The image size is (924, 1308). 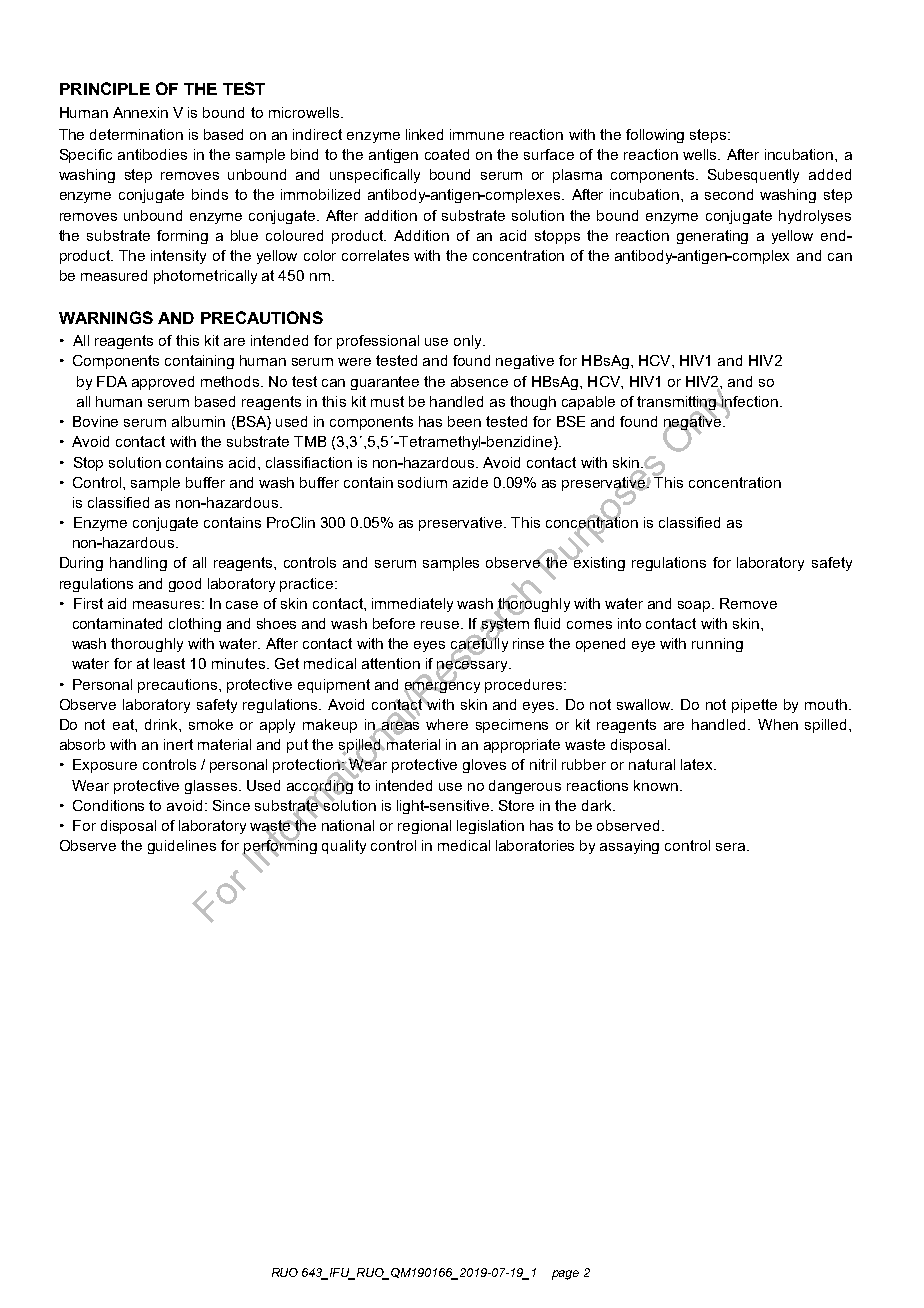 What do you see at coordinates (588, 403) in the page?
I see `capable` at bounding box center [588, 403].
